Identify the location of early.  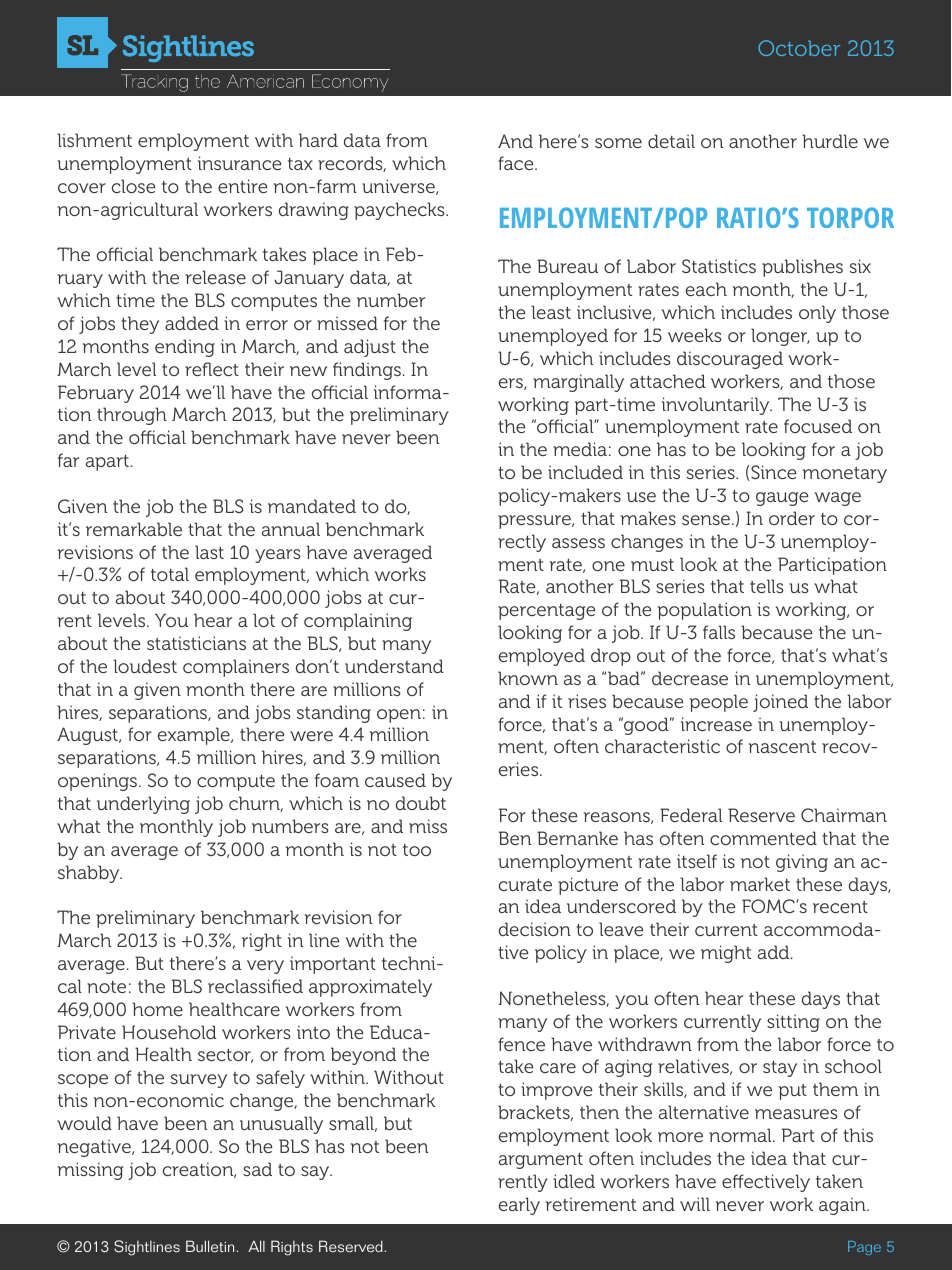
(519, 1206).
